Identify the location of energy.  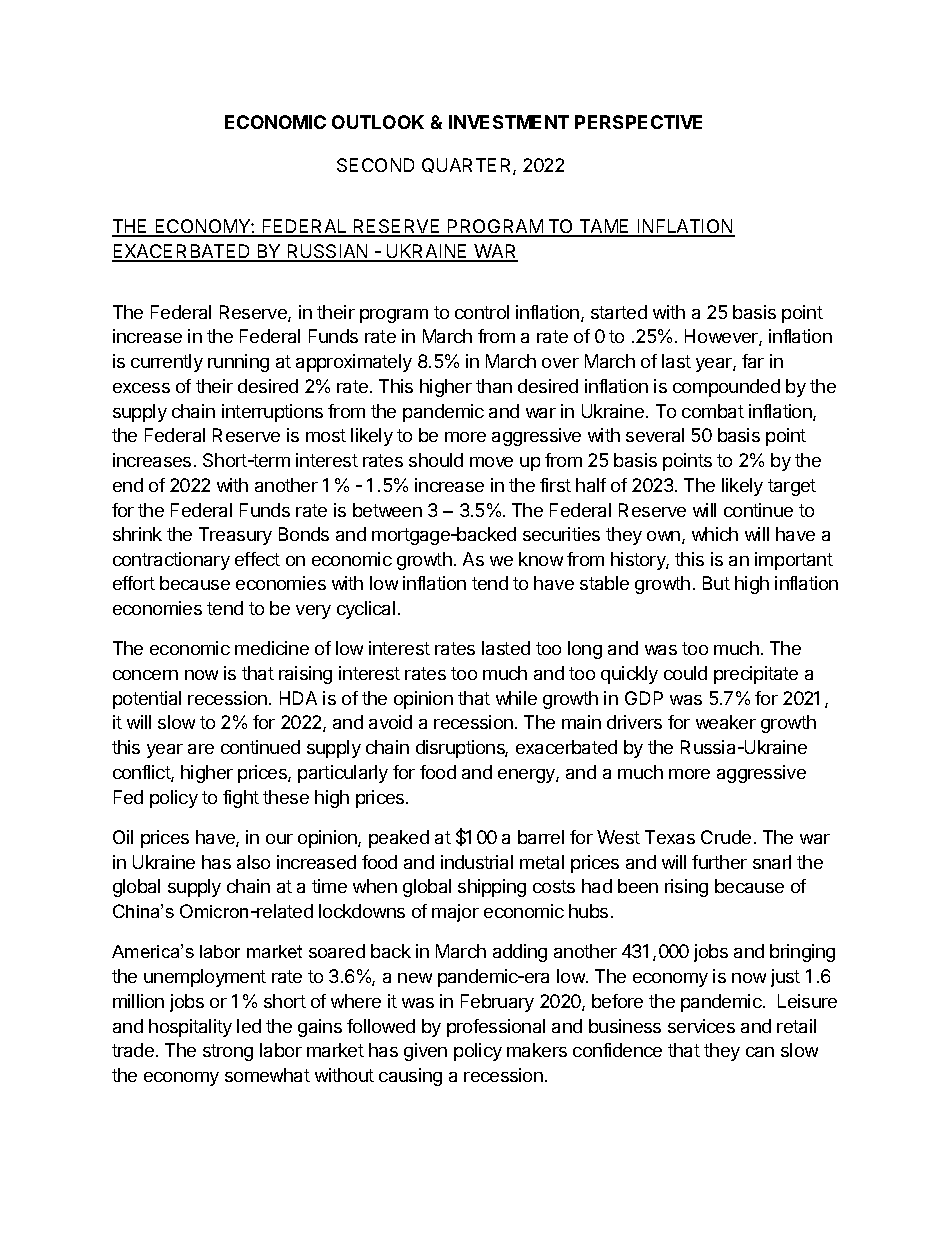
(527, 776).
